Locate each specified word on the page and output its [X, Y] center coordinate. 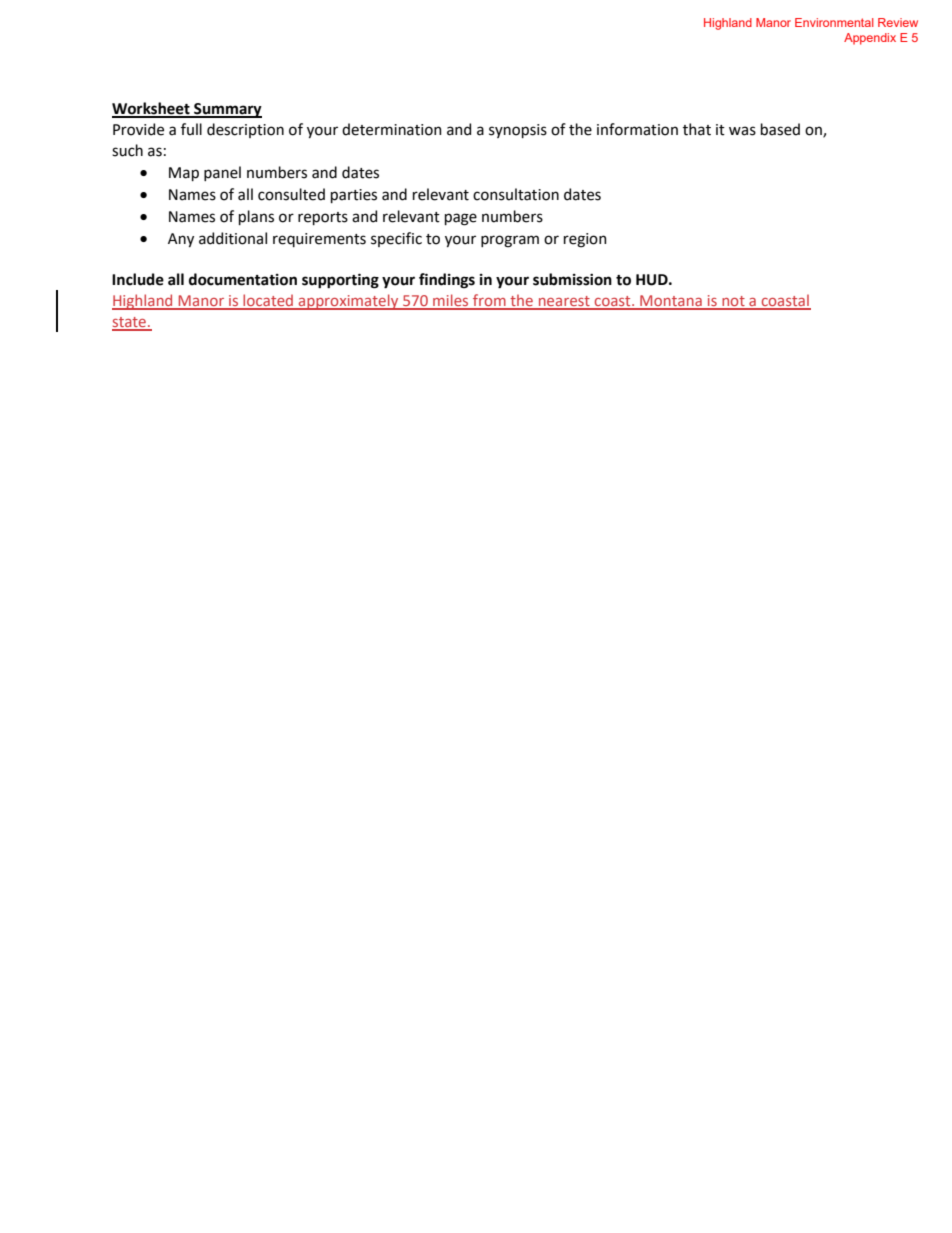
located [268, 301]
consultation [516, 194]
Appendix [870, 39]
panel [222, 173]
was [742, 131]
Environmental [834, 22]
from [489, 301]
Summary [227, 110]
